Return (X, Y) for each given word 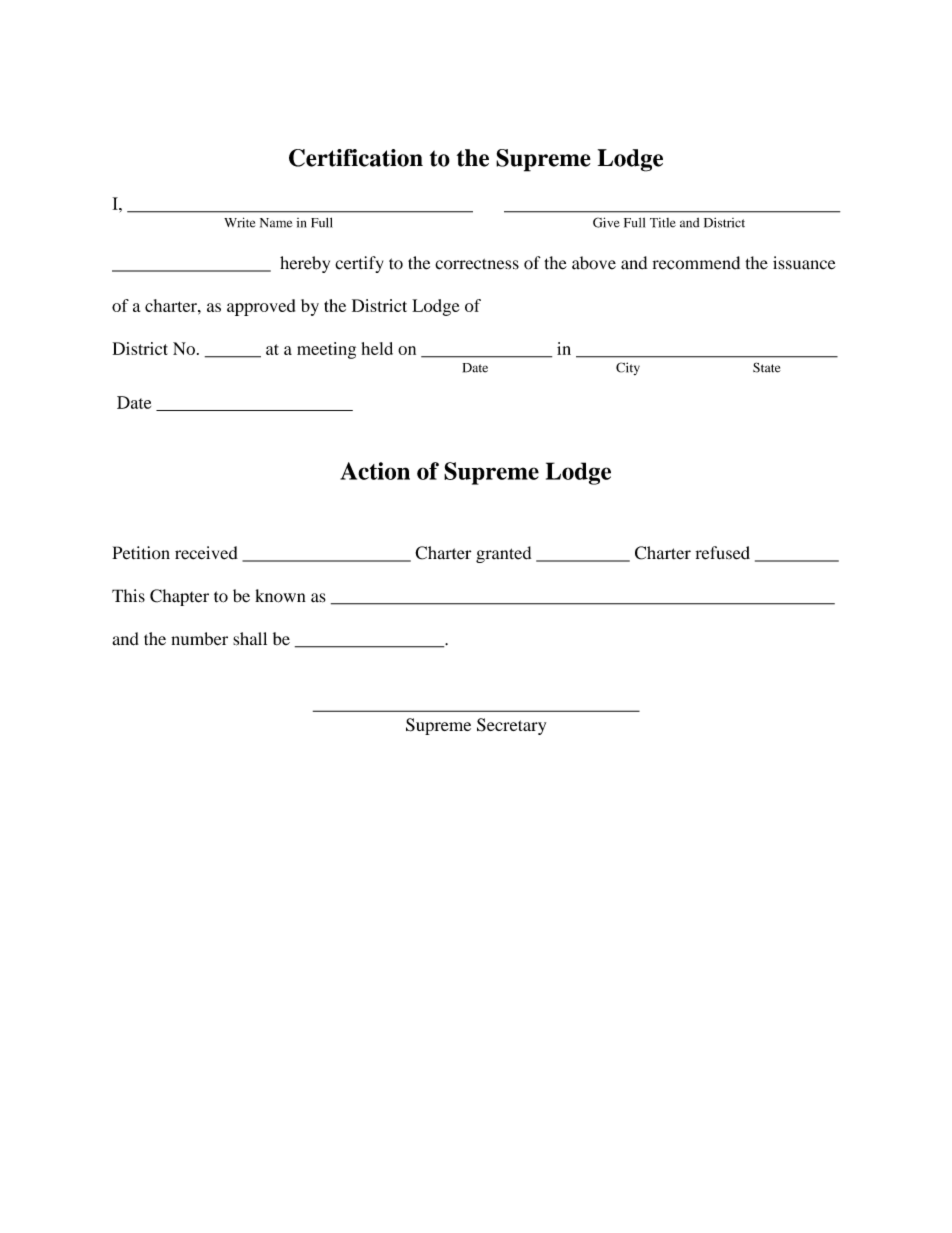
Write (239, 222)
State (767, 367)
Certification (356, 158)
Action (375, 471)
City (628, 368)
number (199, 639)
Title (663, 223)
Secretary (511, 726)
